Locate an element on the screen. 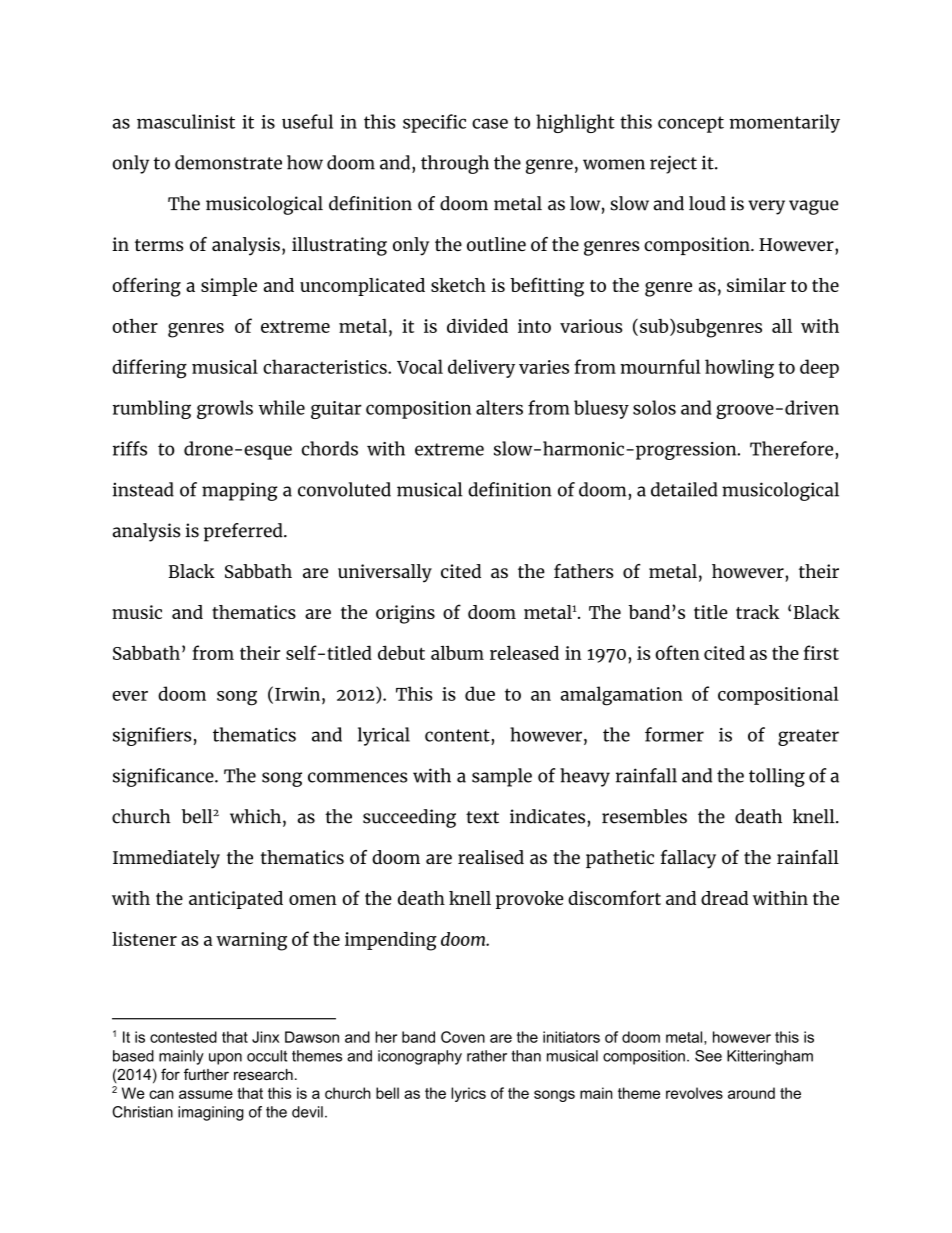 The height and width of the screenshot is (1233, 952). alters is located at coordinates (499, 407).
